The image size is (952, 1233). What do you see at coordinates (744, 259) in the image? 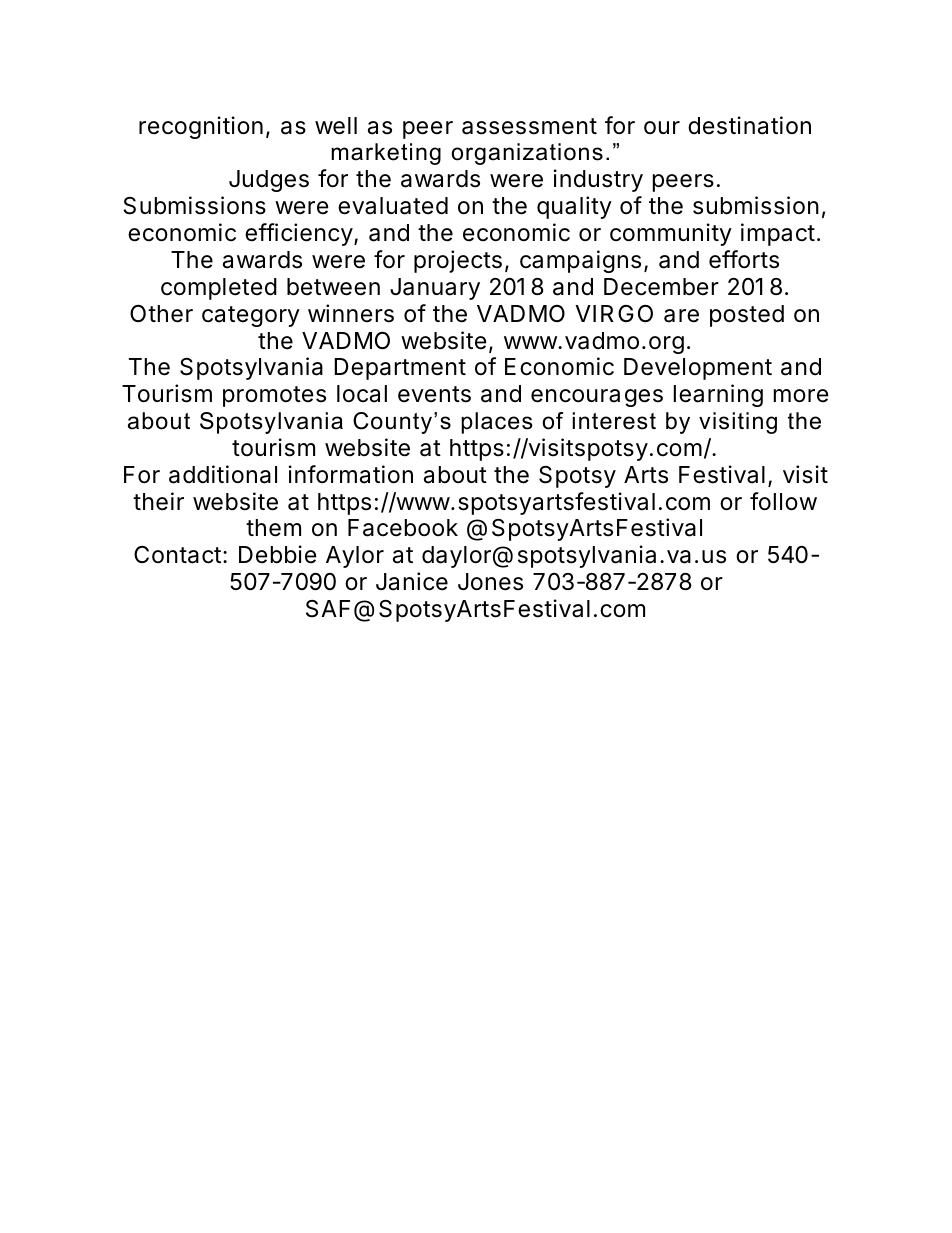
I see `efforts` at bounding box center [744, 259].
